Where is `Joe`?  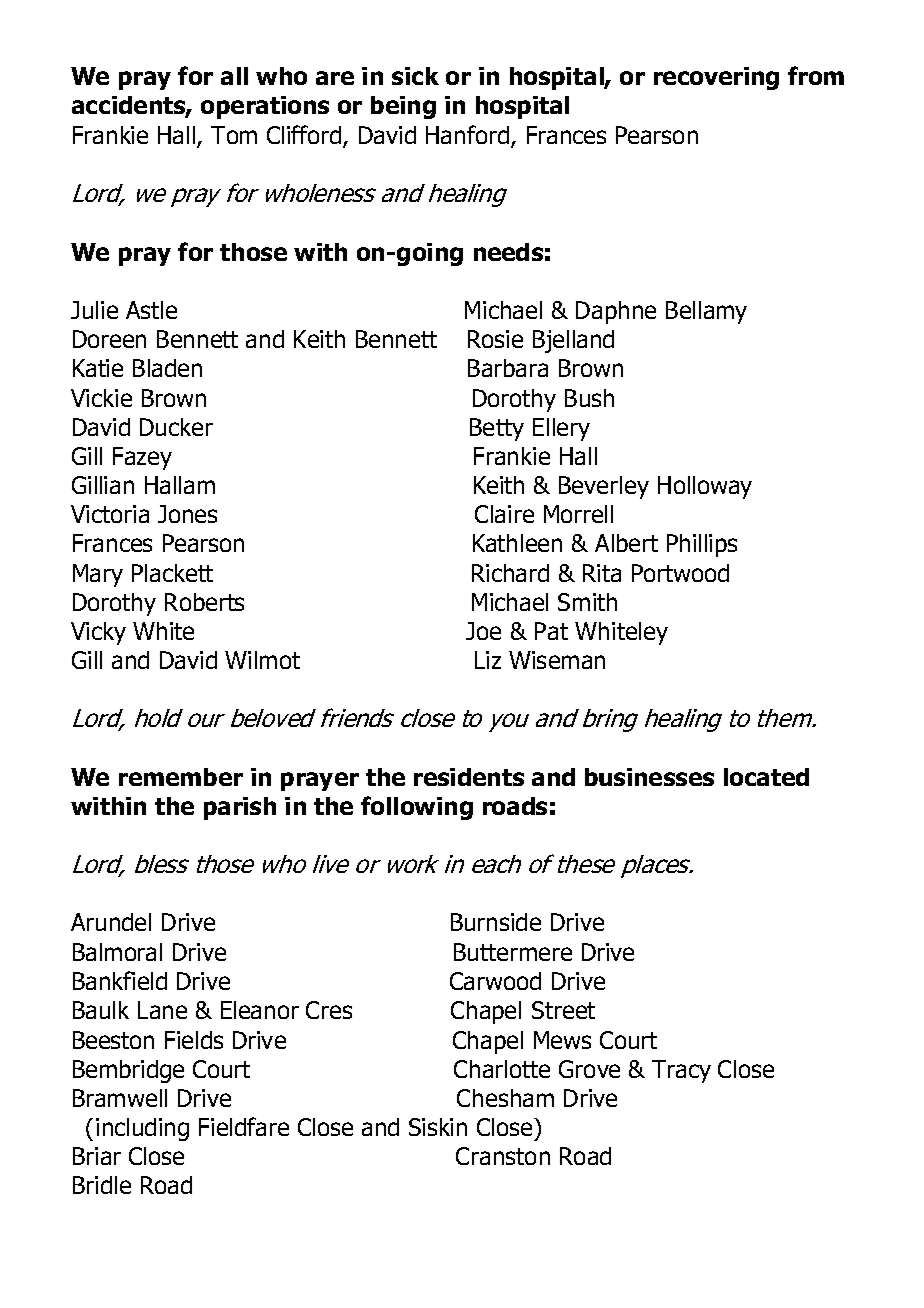
Joe is located at coordinates (483, 631).
